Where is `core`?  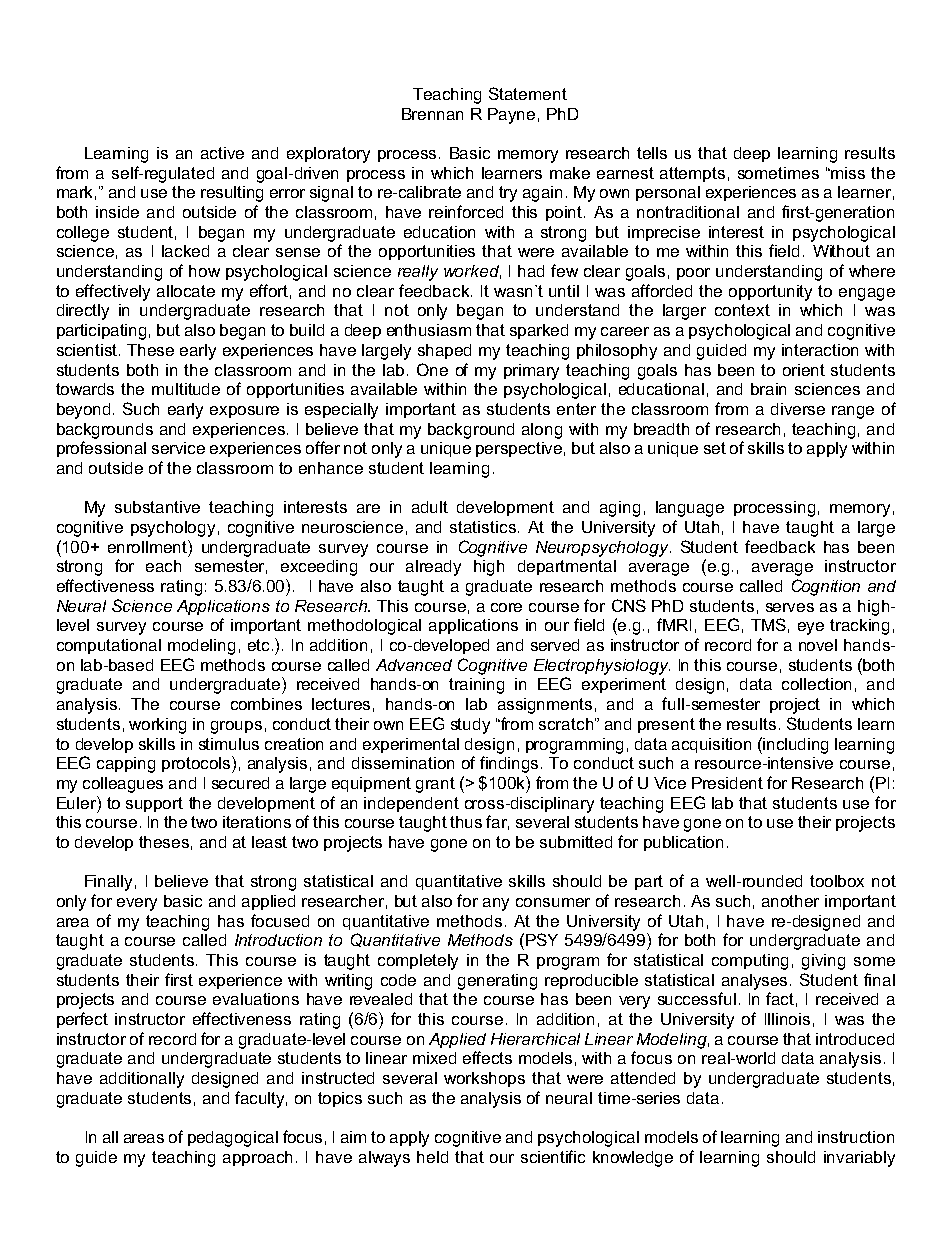
core is located at coordinates (506, 607).
